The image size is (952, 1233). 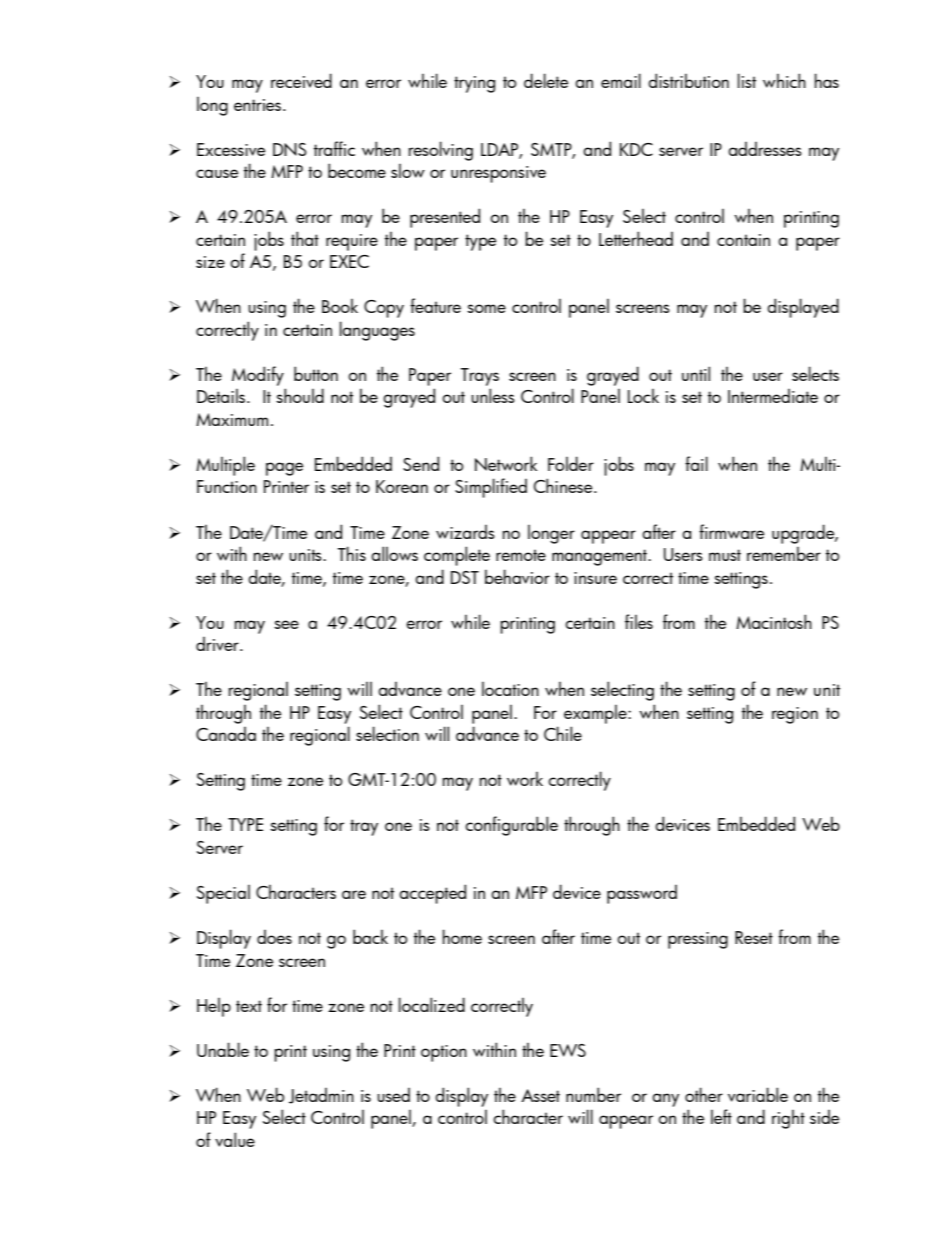 What do you see at coordinates (546, 80) in the image?
I see `delete` at bounding box center [546, 80].
